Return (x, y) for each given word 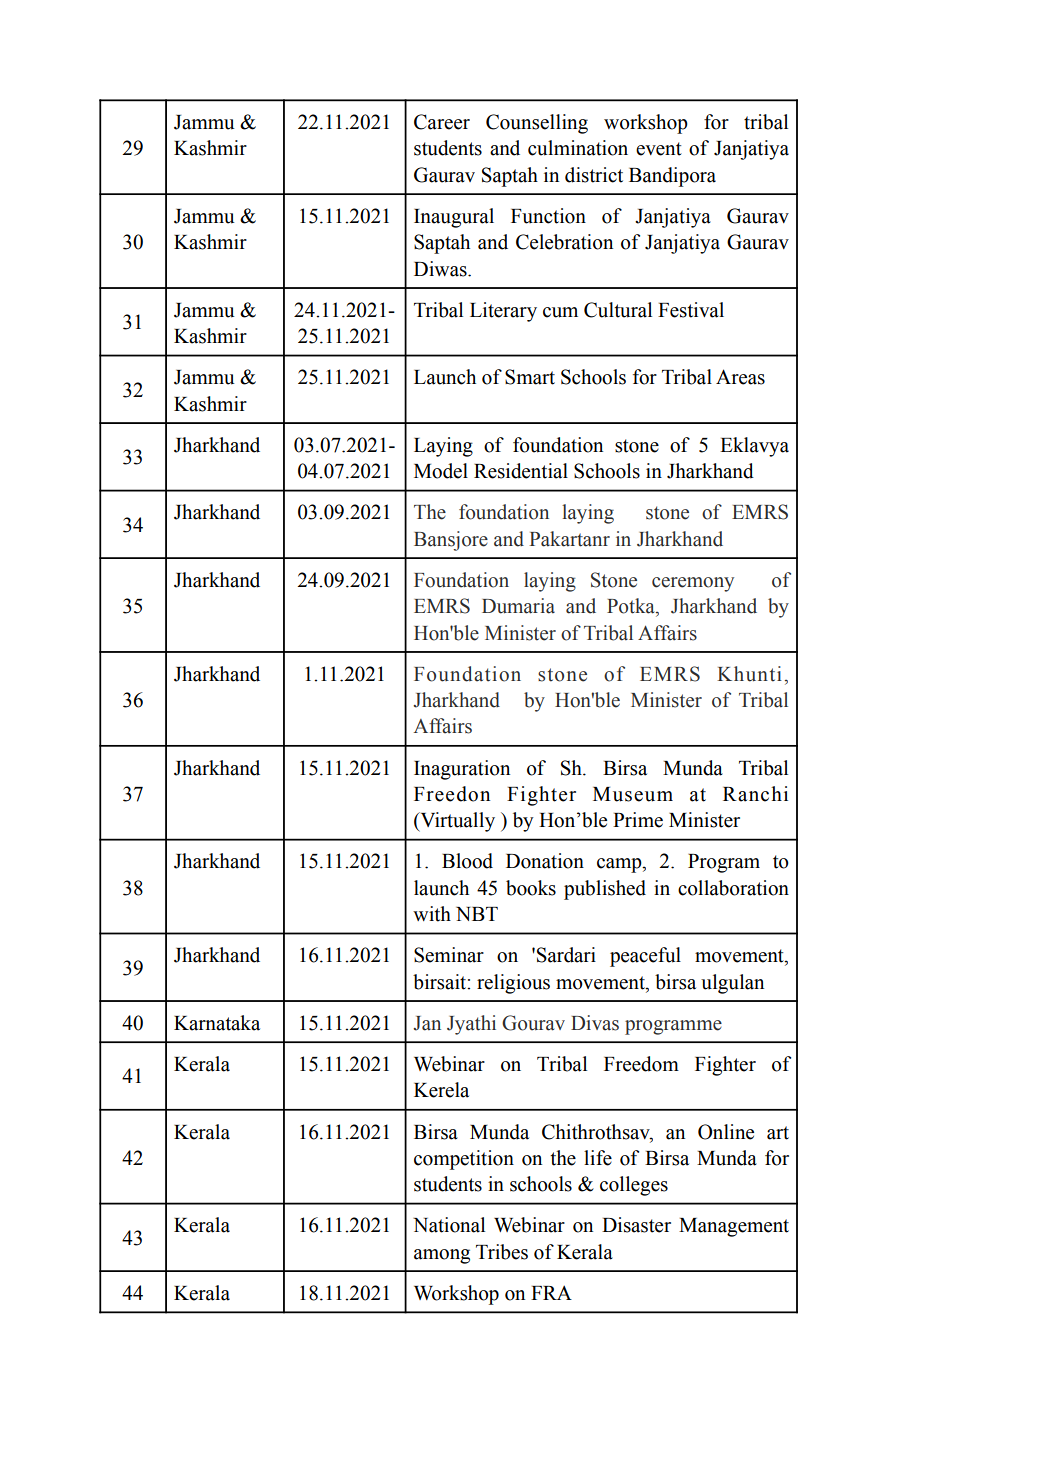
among (442, 1256)
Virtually (456, 822)
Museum (633, 794)
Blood (467, 861)
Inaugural (454, 218)
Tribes (502, 1252)
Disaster (636, 1225)
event (659, 149)
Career (442, 122)
